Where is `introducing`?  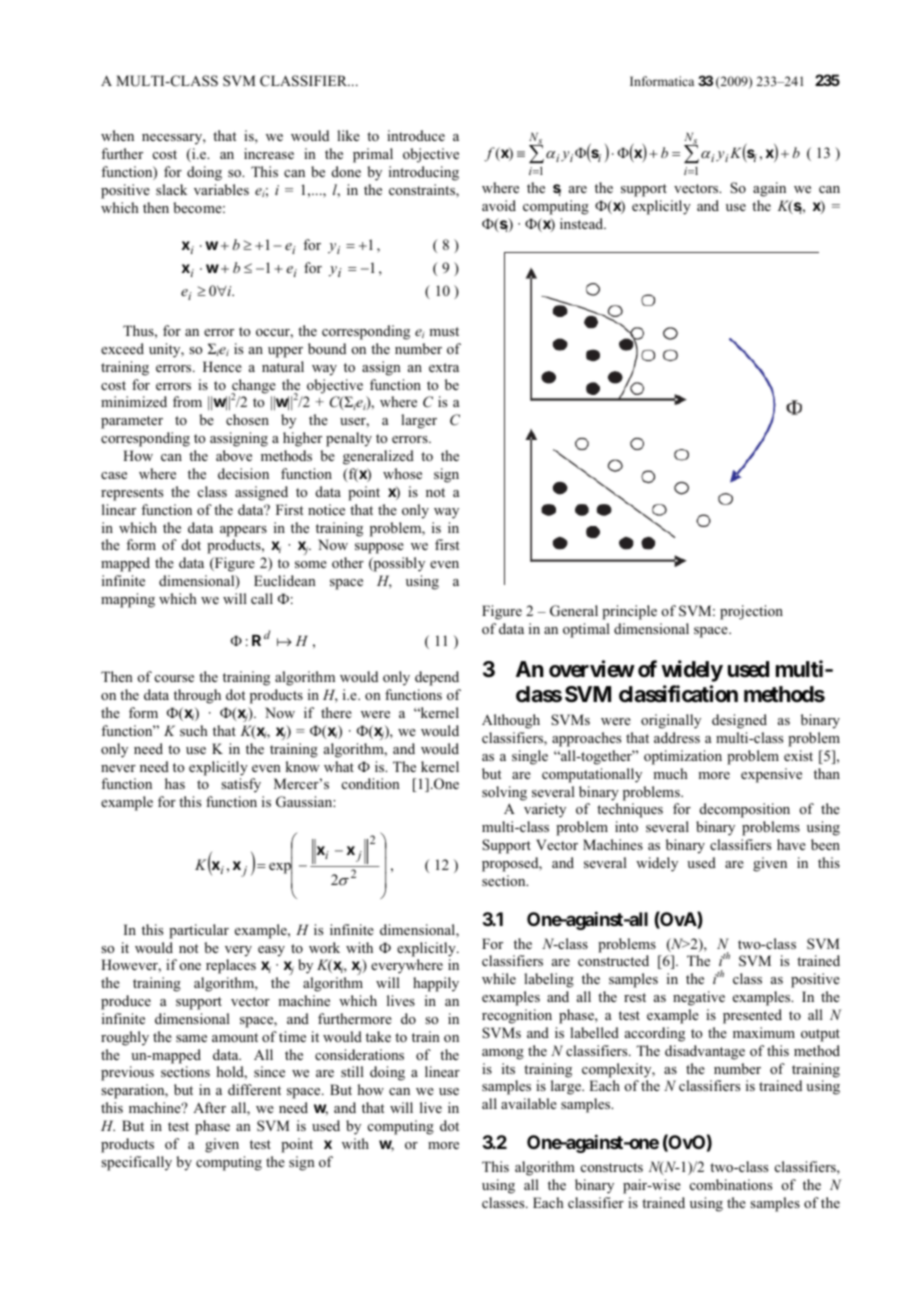
introducing is located at coordinates (424, 173).
